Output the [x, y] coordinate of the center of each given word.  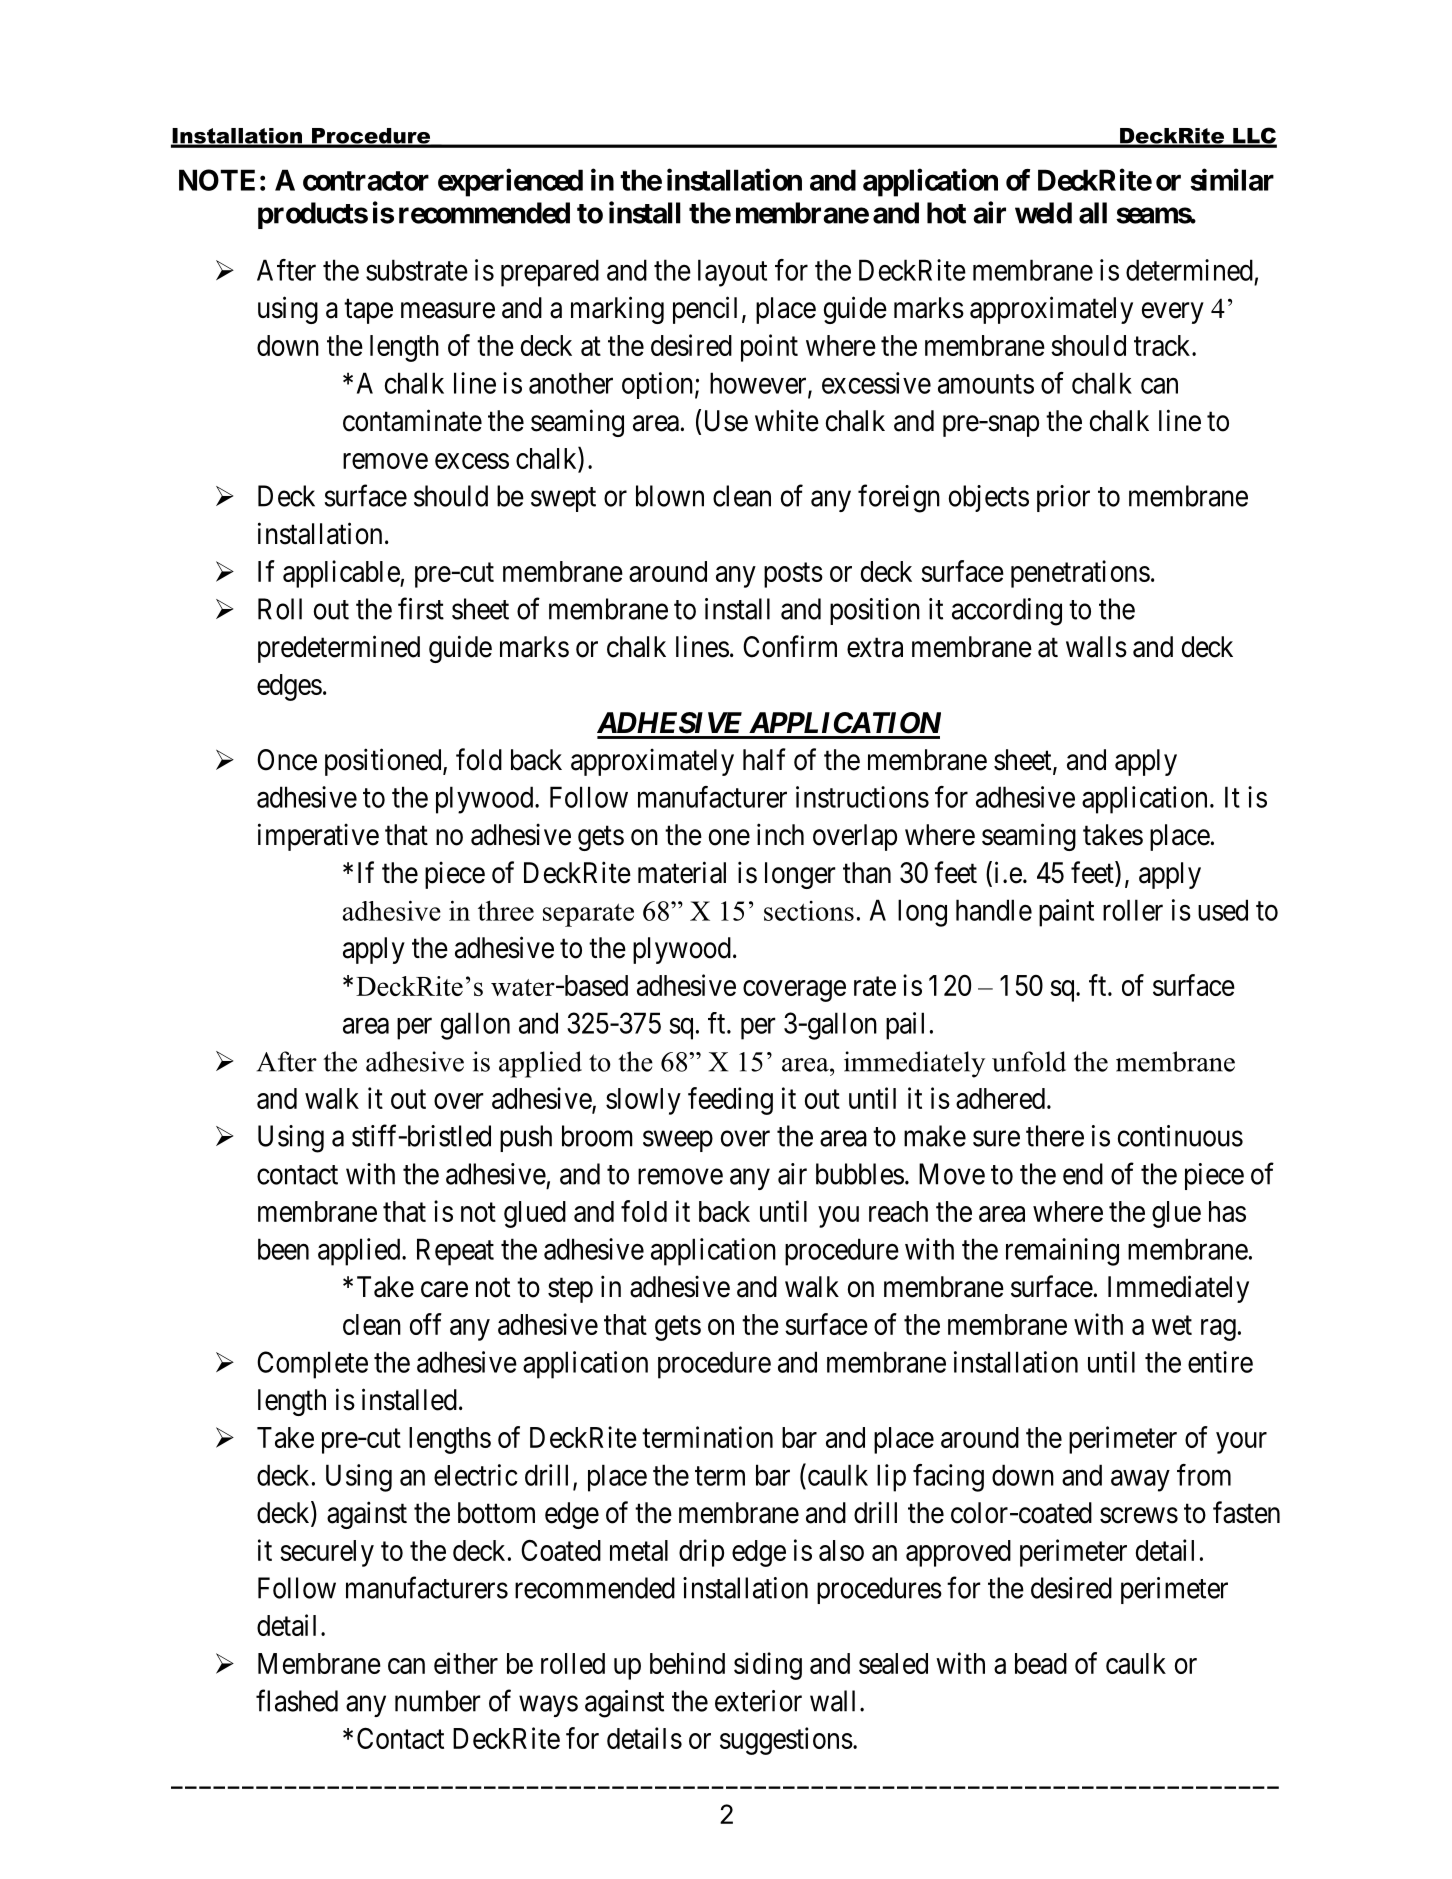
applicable [342, 574]
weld [1043, 213]
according [1007, 612]
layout [732, 273]
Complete [312, 1365]
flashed [297, 1700]
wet [1172, 1325]
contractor [366, 181]
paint [1066, 913]
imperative [318, 837]
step [570, 1290]
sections [809, 911]
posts [793, 575]
